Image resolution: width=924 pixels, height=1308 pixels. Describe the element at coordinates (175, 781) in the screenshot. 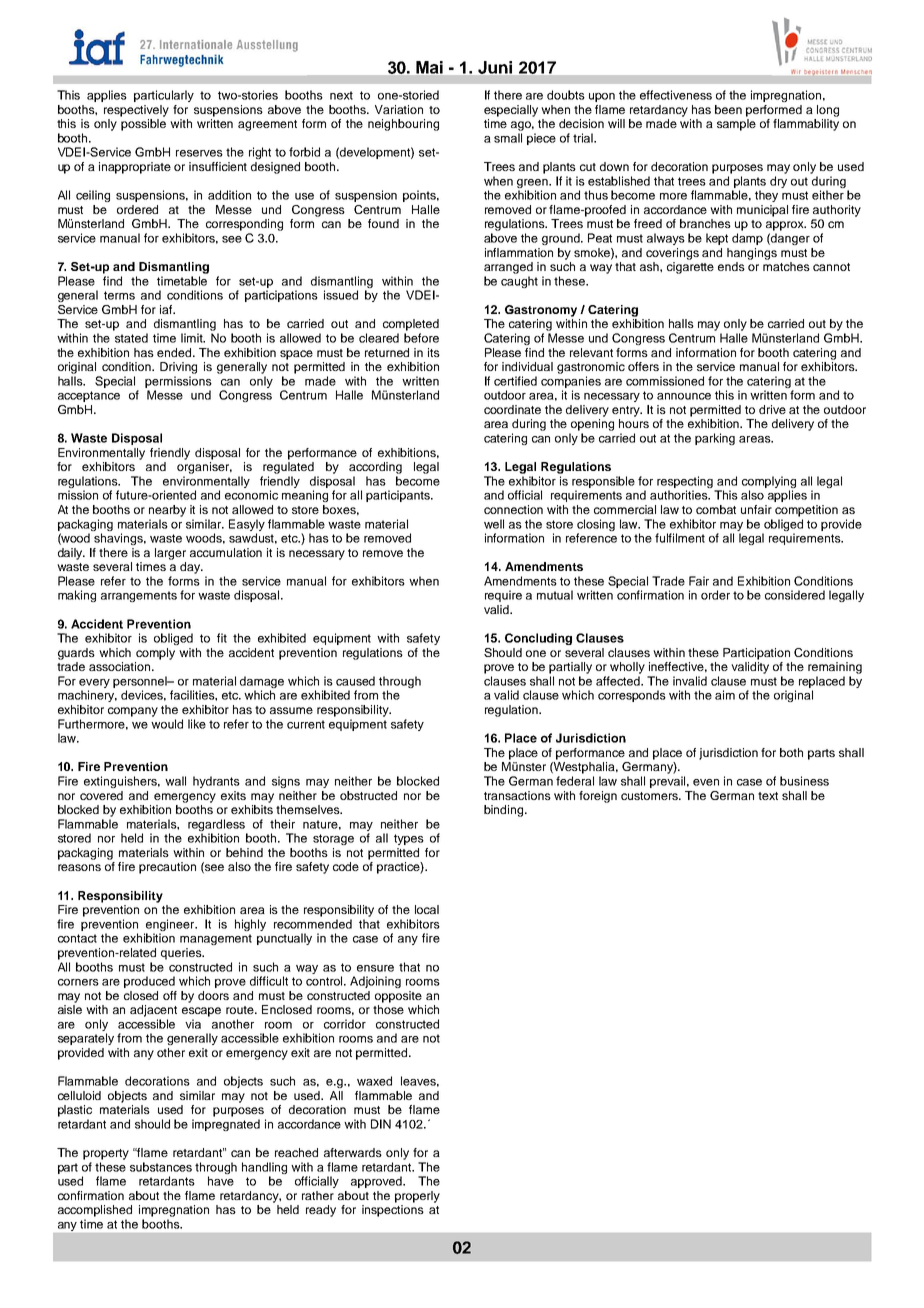

I see `wall` at that location.
